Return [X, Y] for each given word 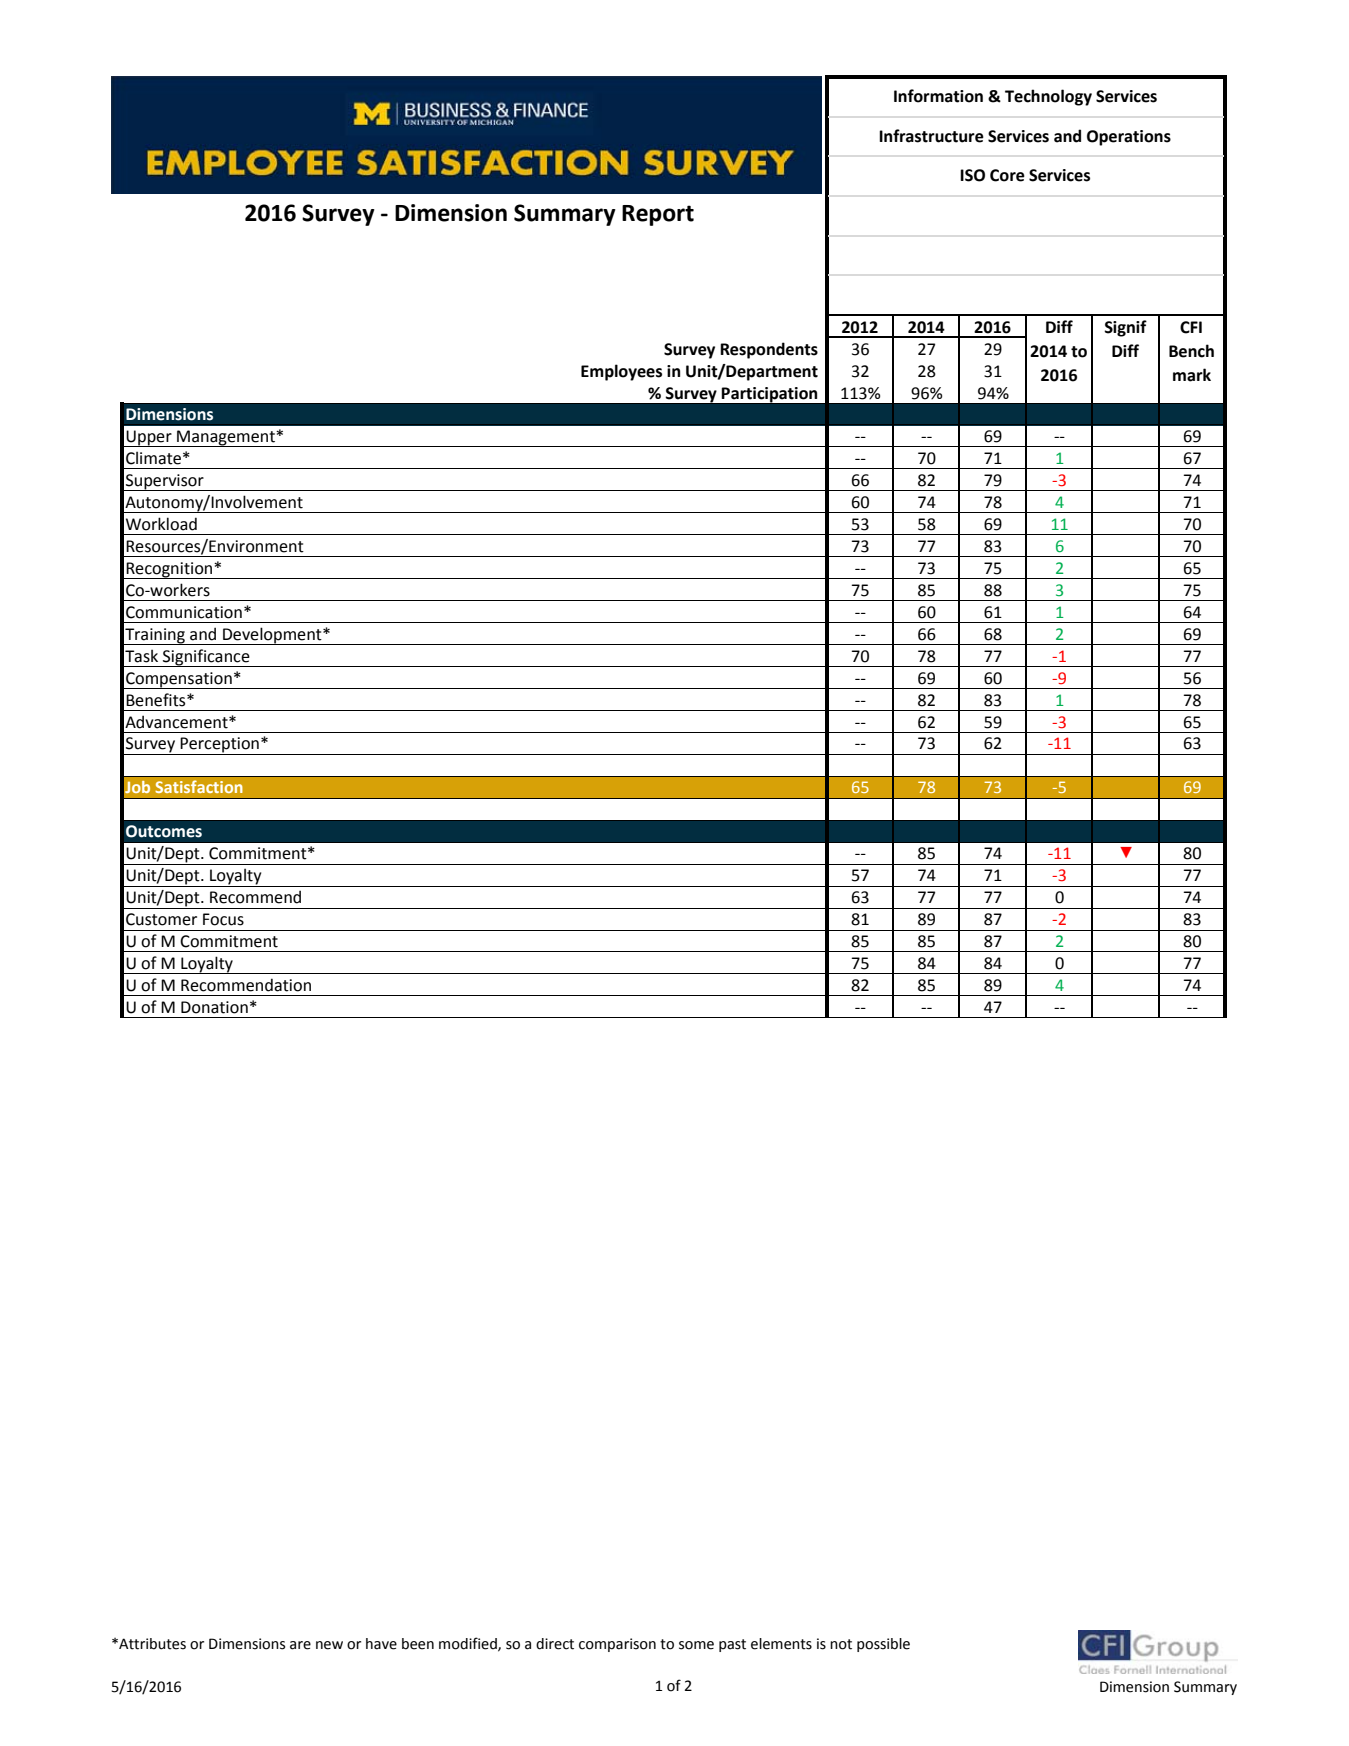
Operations [1129, 138]
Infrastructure [931, 136]
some [696, 1645]
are [300, 1645]
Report [658, 215]
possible [883, 1645]
